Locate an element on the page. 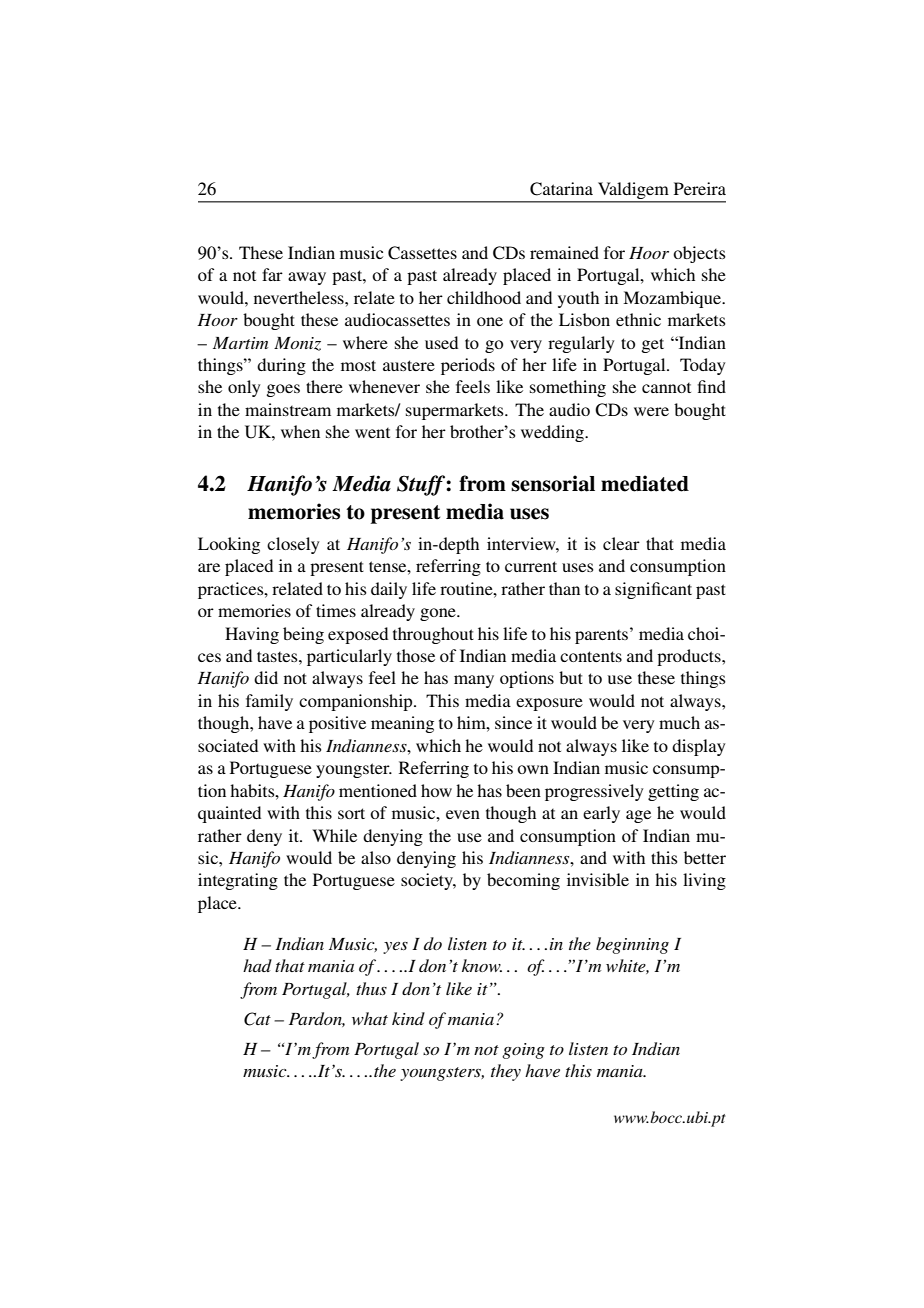  getting is located at coordinates (673, 792).
